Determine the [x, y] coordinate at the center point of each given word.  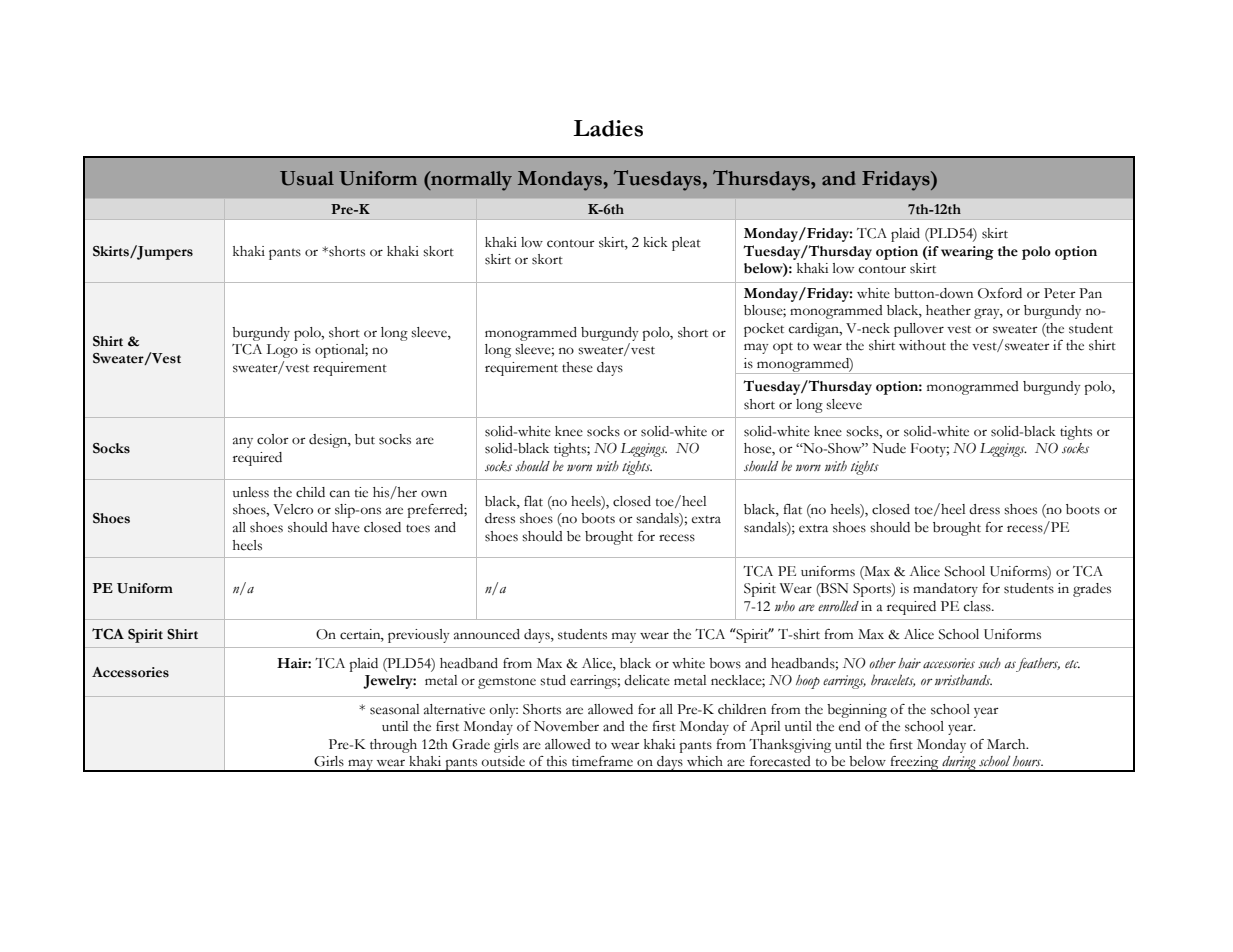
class [978, 606]
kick [655, 242]
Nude [889, 448]
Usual [307, 178]
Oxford [1000, 293]
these [577, 367]
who [785, 606]
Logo [282, 351]
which [705, 761]
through [393, 746]
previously [419, 636]
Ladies [608, 128]
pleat [686, 244]
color [273, 439]
